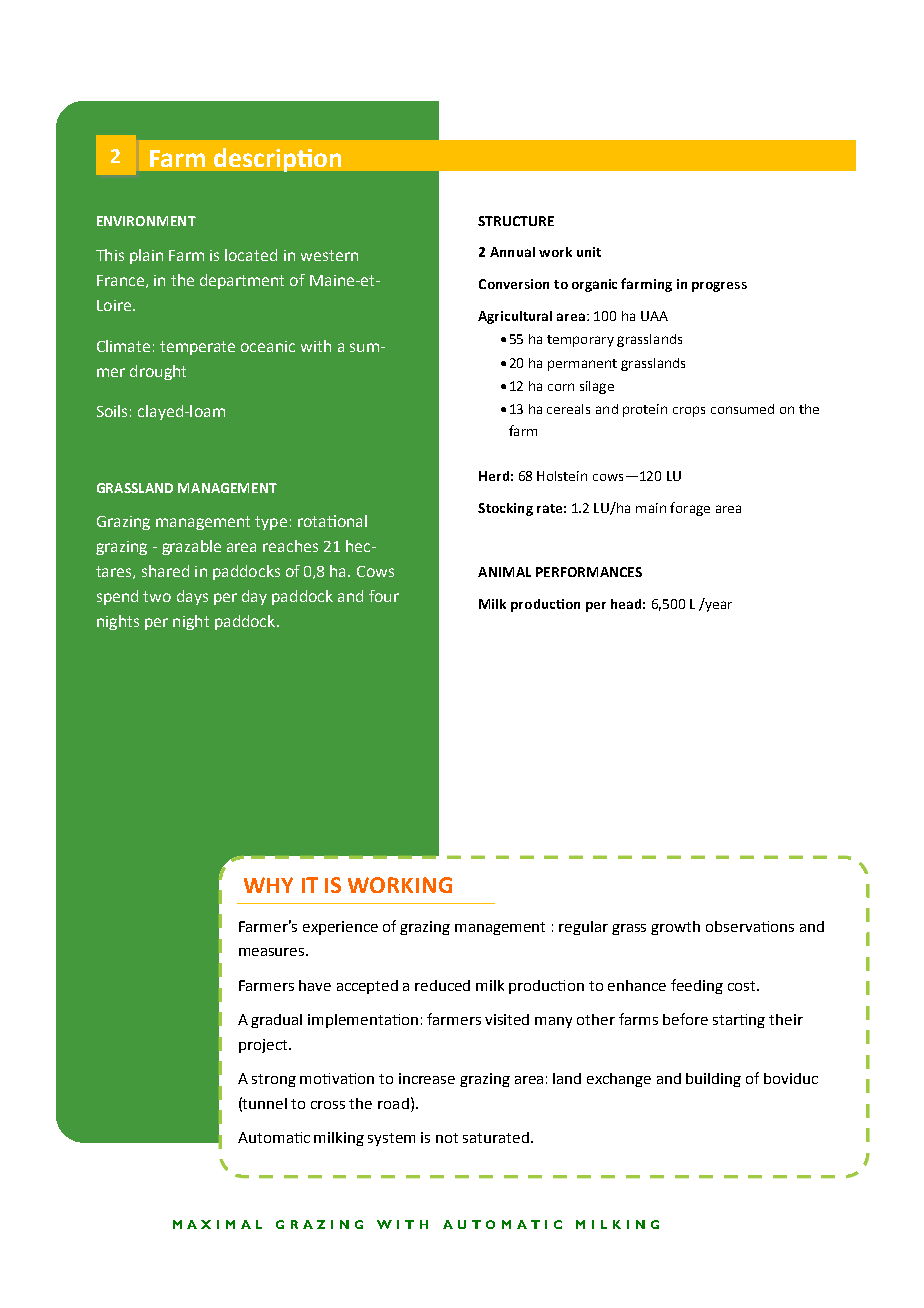 This document has width=924, height=1308. Describe the element at coordinates (719, 287) in the document. I see `progress` at that location.
